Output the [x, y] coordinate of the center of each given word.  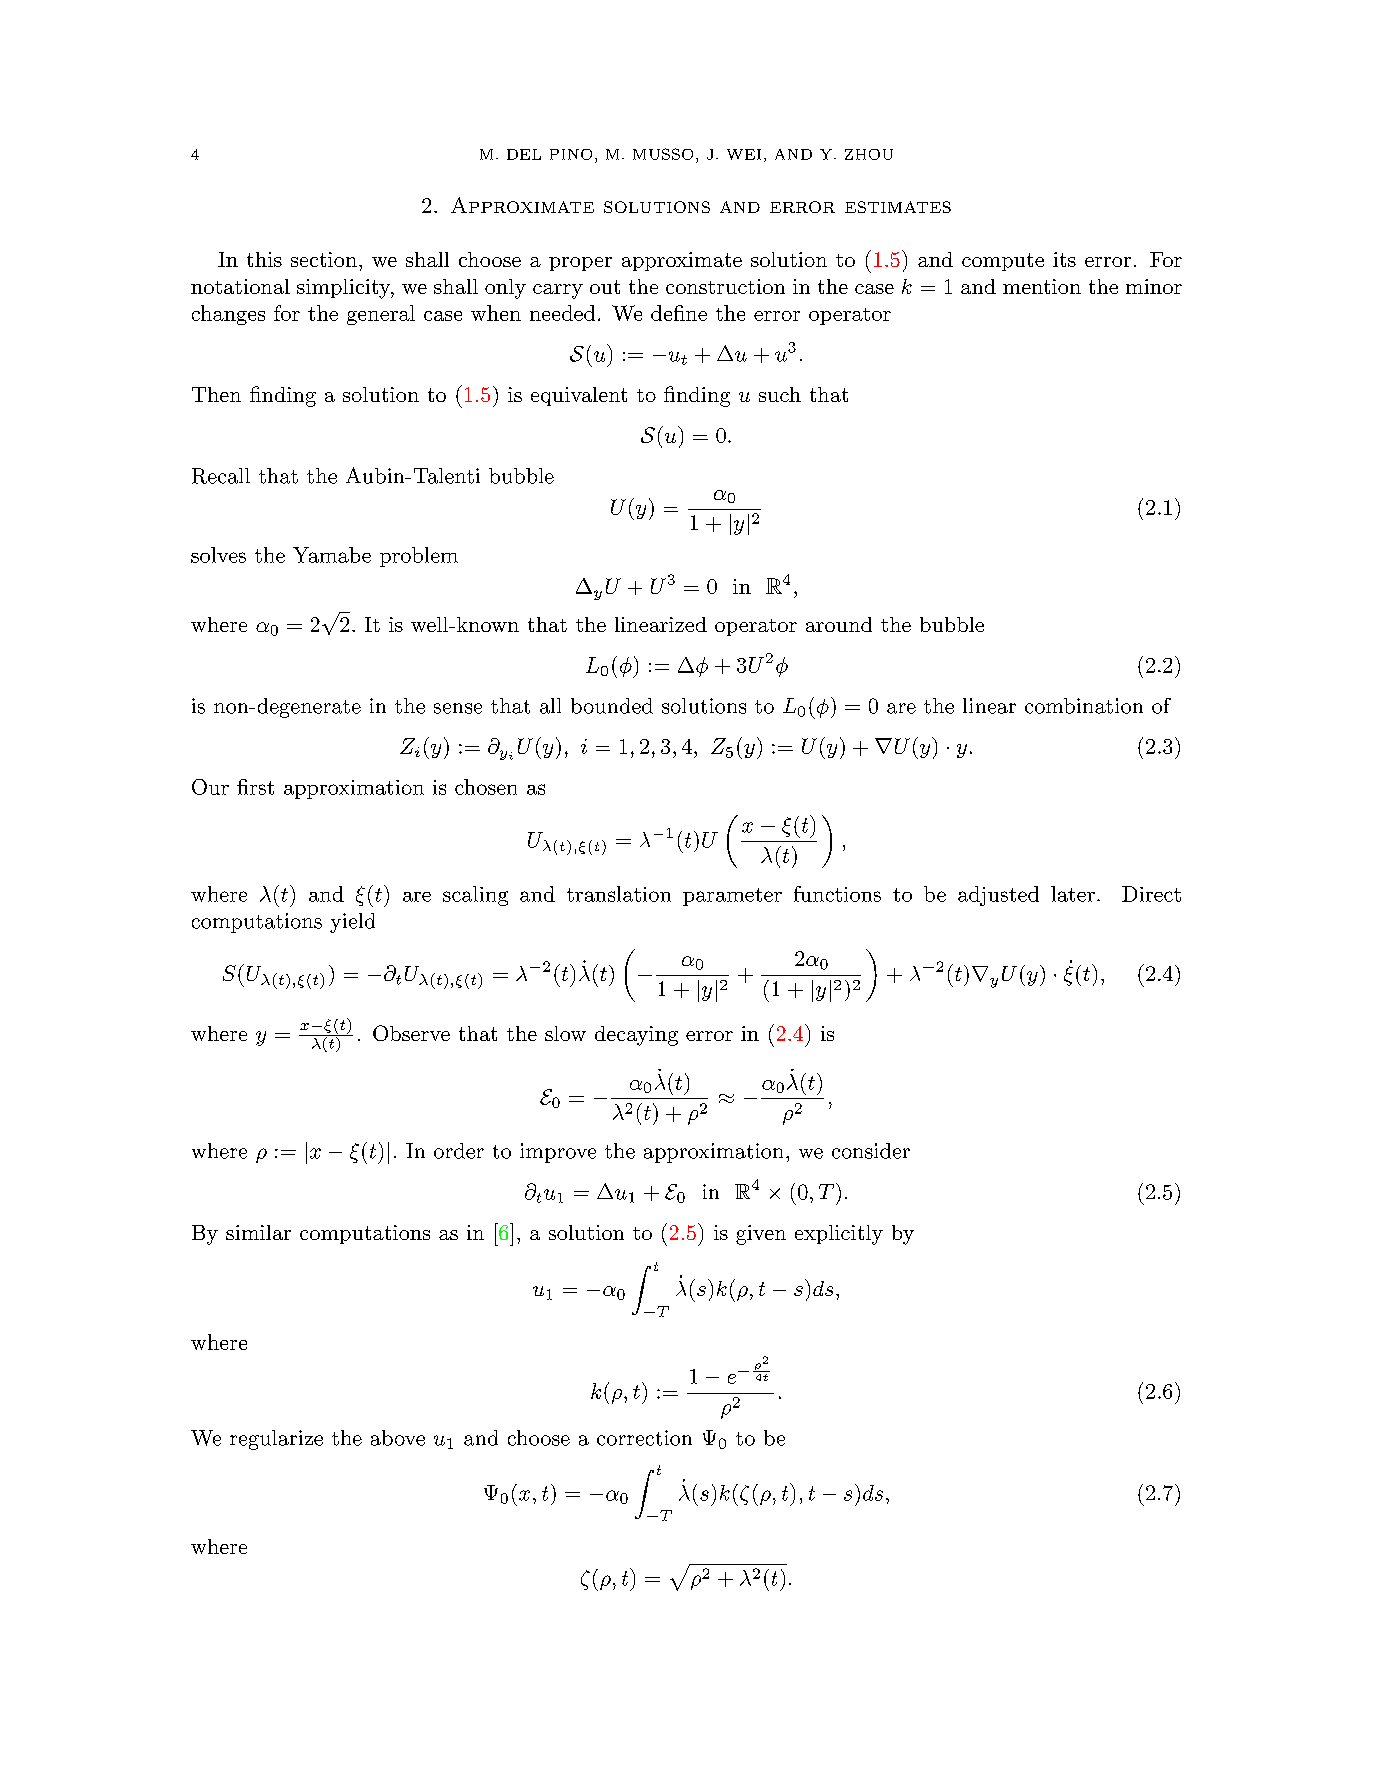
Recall [221, 476]
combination [1084, 706]
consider [871, 1151]
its [1064, 259]
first [255, 787]
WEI [744, 154]
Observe [411, 1033]
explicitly [839, 1235]
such [780, 394]
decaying [636, 1036]
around [839, 624]
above [398, 1438]
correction [644, 1438]
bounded [612, 706]
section [324, 259]
